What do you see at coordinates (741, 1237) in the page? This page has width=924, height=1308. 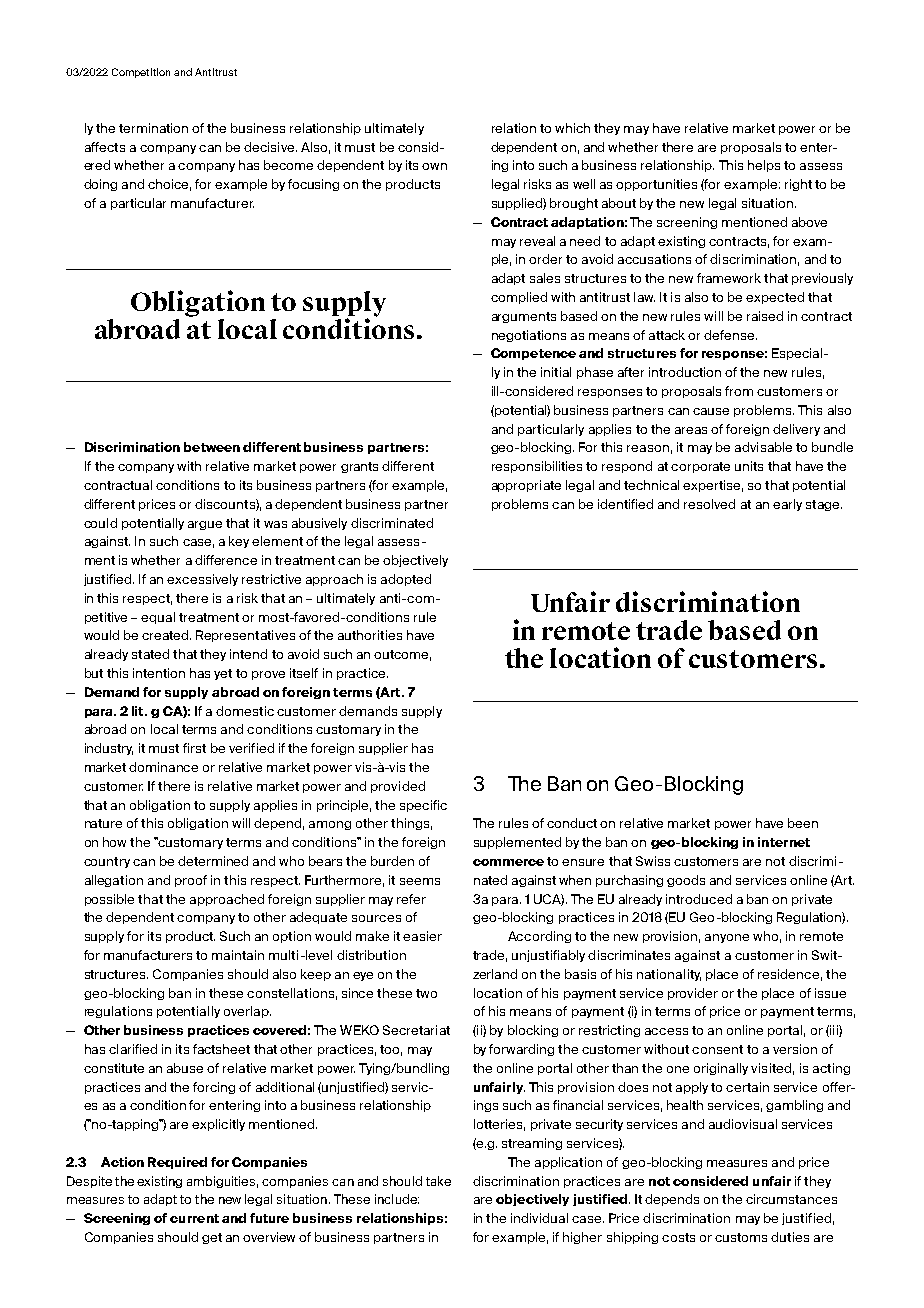 I see `customs` at bounding box center [741, 1237].
